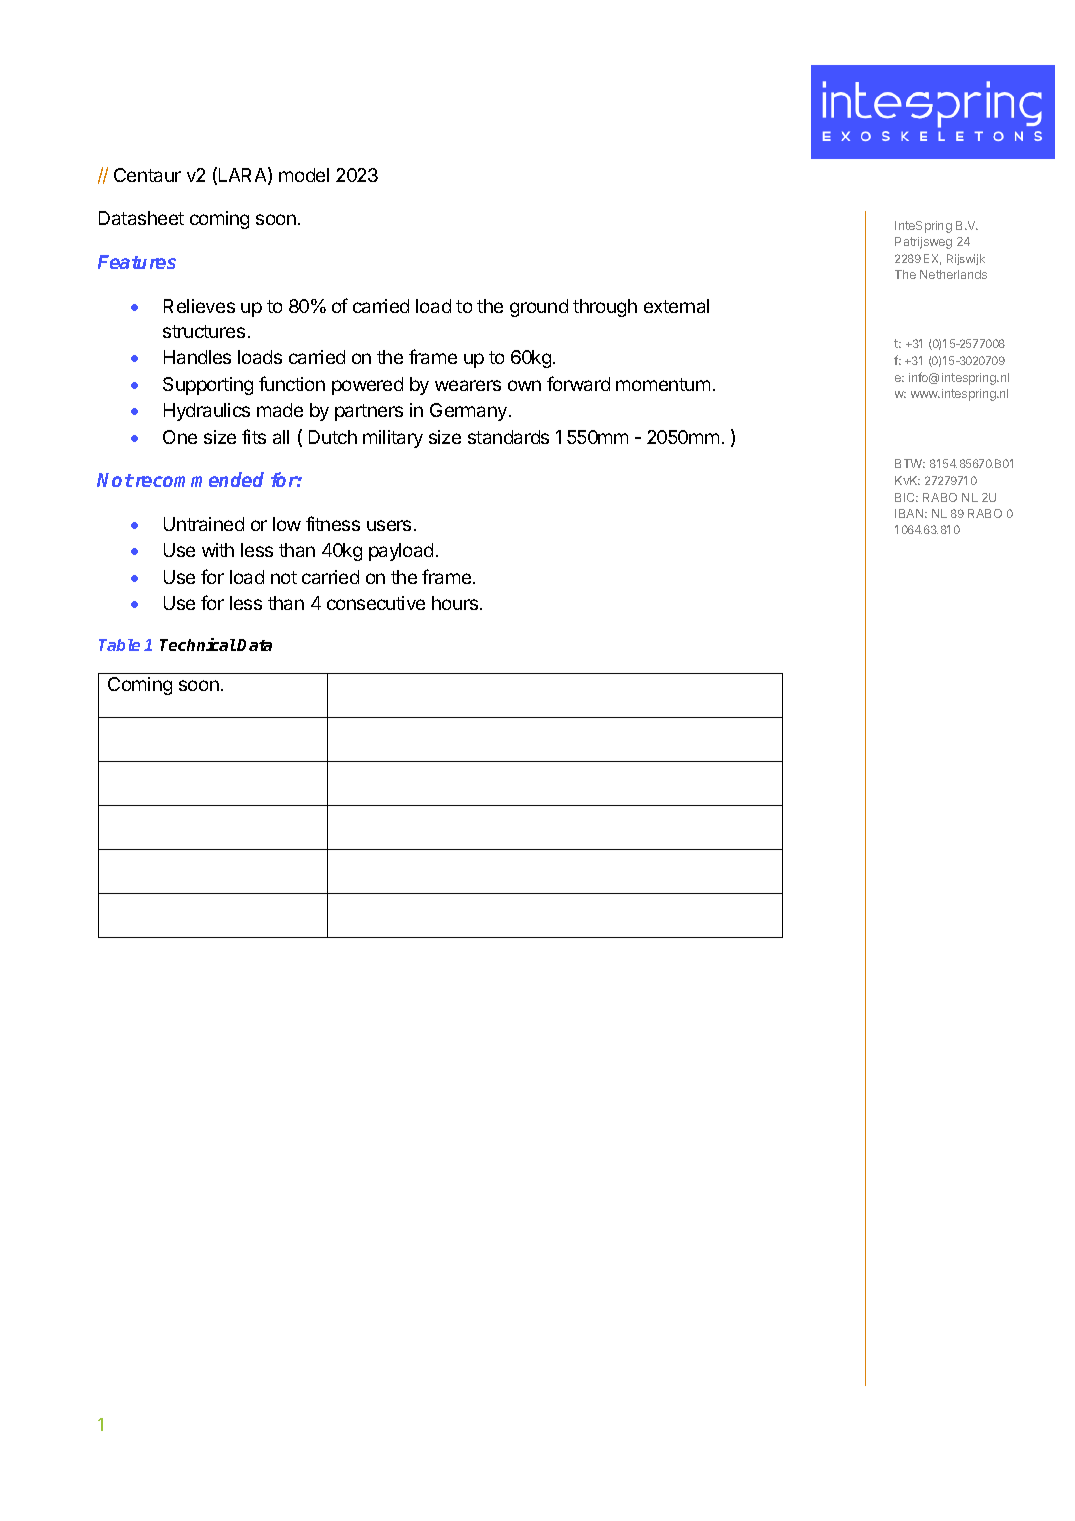 This page has width=1075, height=1521. Describe the element at coordinates (953, 274) in the page. I see `Netherlands` at that location.
